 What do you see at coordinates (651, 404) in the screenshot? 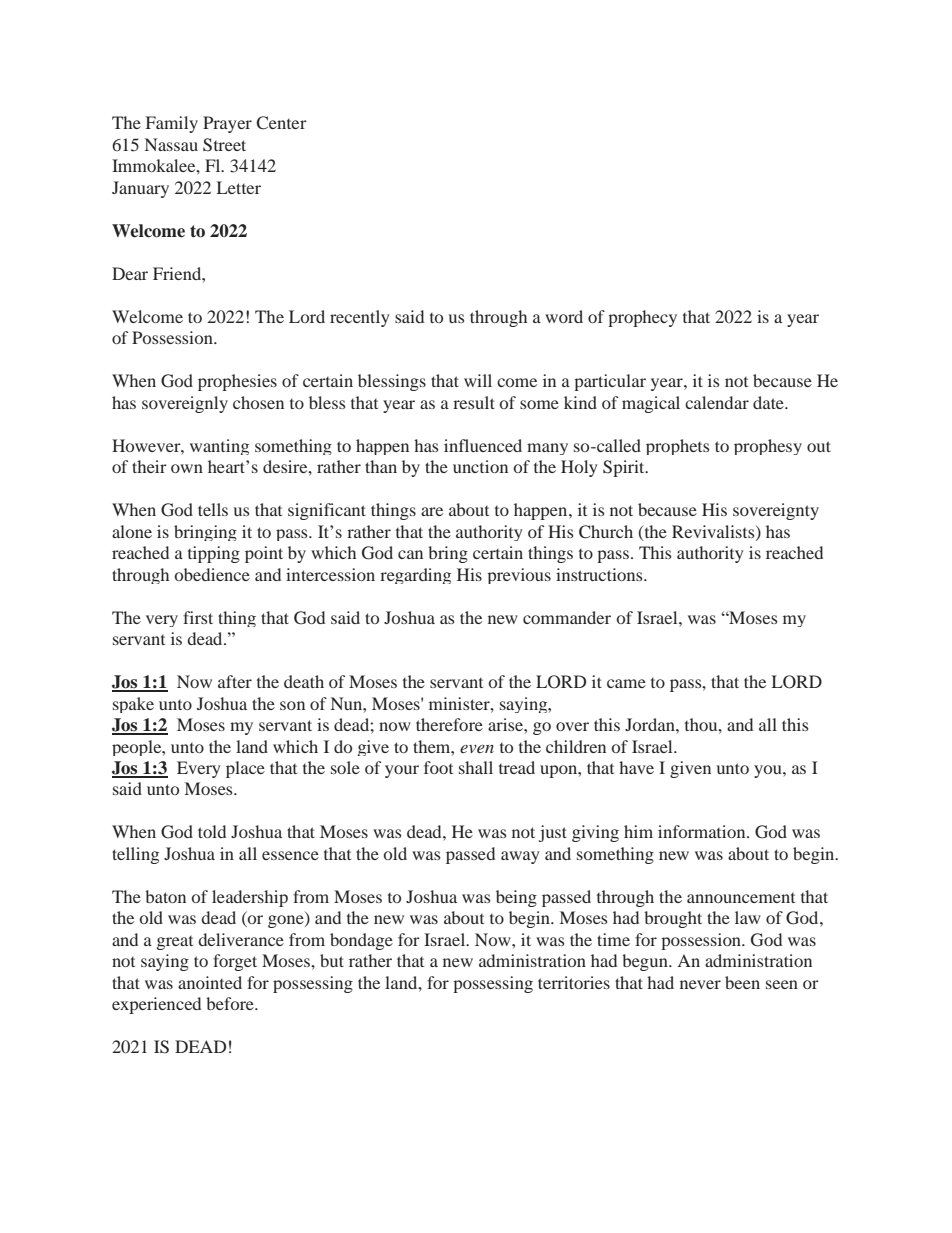
I see `magical` at bounding box center [651, 404].
